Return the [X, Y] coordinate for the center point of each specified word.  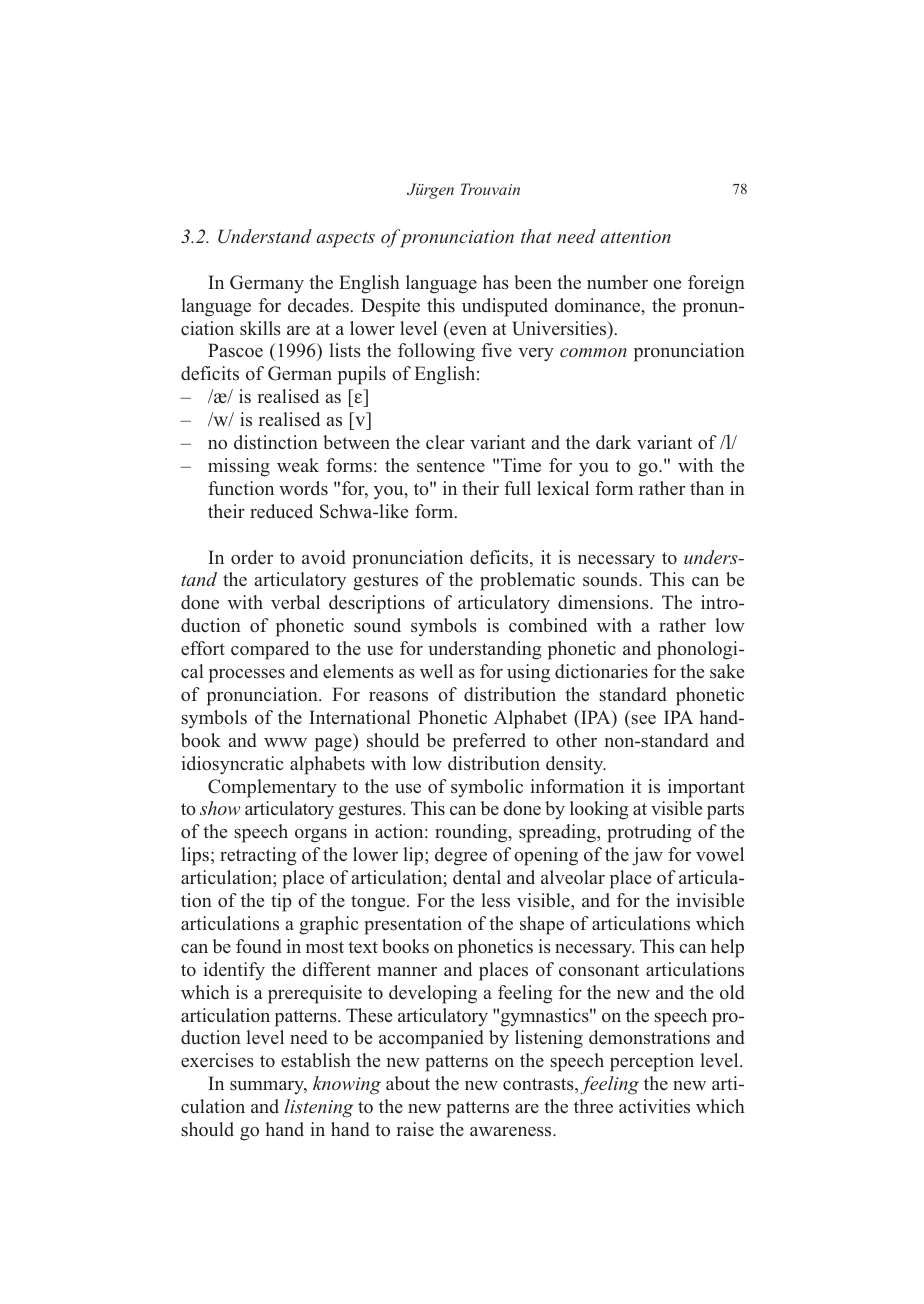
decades [318, 305]
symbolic [487, 788]
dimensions [604, 602]
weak [298, 465]
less [495, 900]
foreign [716, 284]
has [496, 282]
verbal [295, 602]
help [727, 948]
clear [445, 442]
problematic [527, 581]
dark [613, 442]
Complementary [272, 788]
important [706, 788]
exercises [217, 1060]
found [259, 946]
